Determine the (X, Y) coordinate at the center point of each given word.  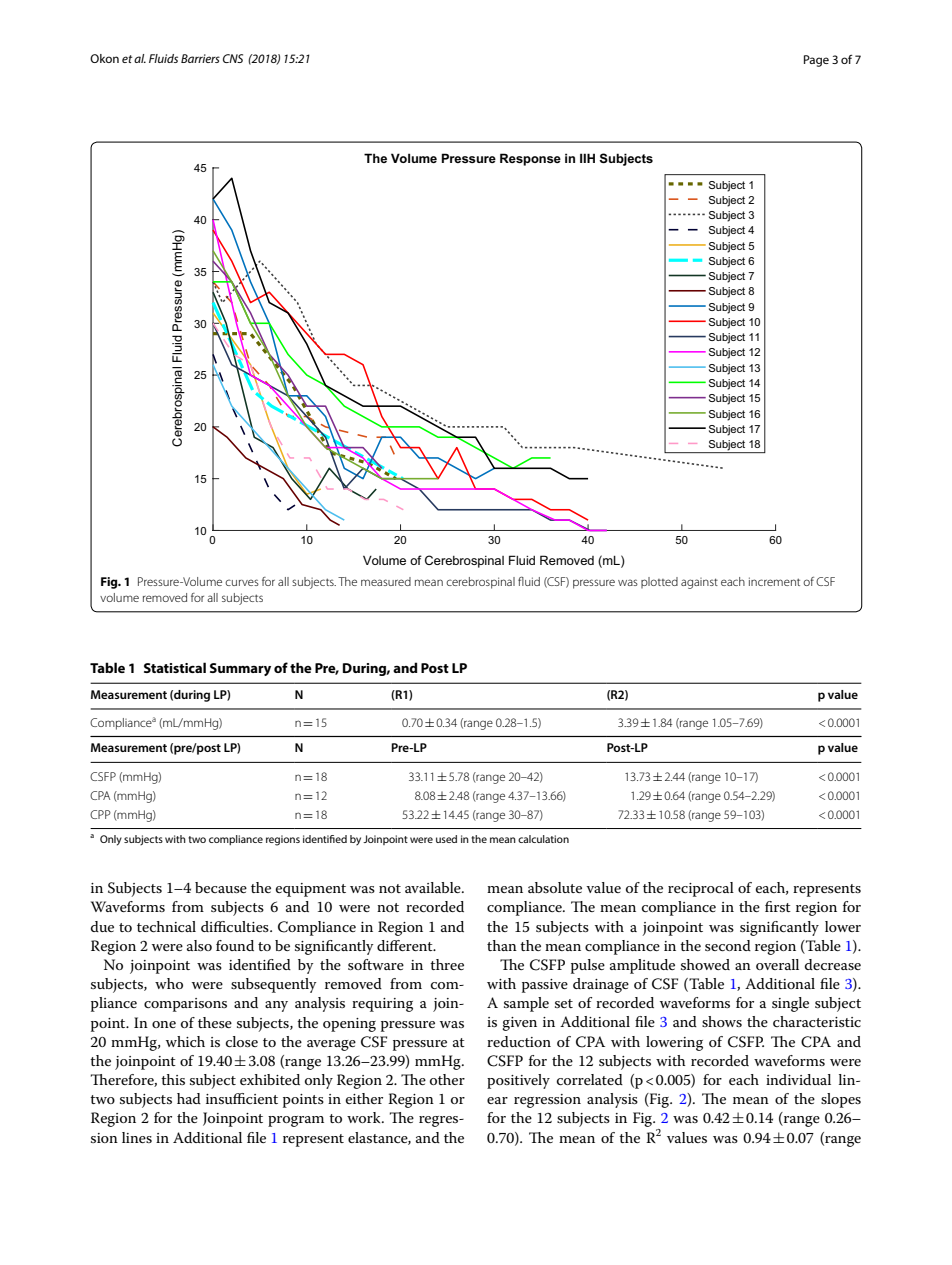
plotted (659, 582)
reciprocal (701, 889)
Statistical (175, 667)
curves (242, 582)
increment (774, 581)
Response (530, 159)
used (446, 839)
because (221, 887)
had (189, 1098)
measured (386, 581)
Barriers (200, 58)
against (699, 583)
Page (816, 61)
